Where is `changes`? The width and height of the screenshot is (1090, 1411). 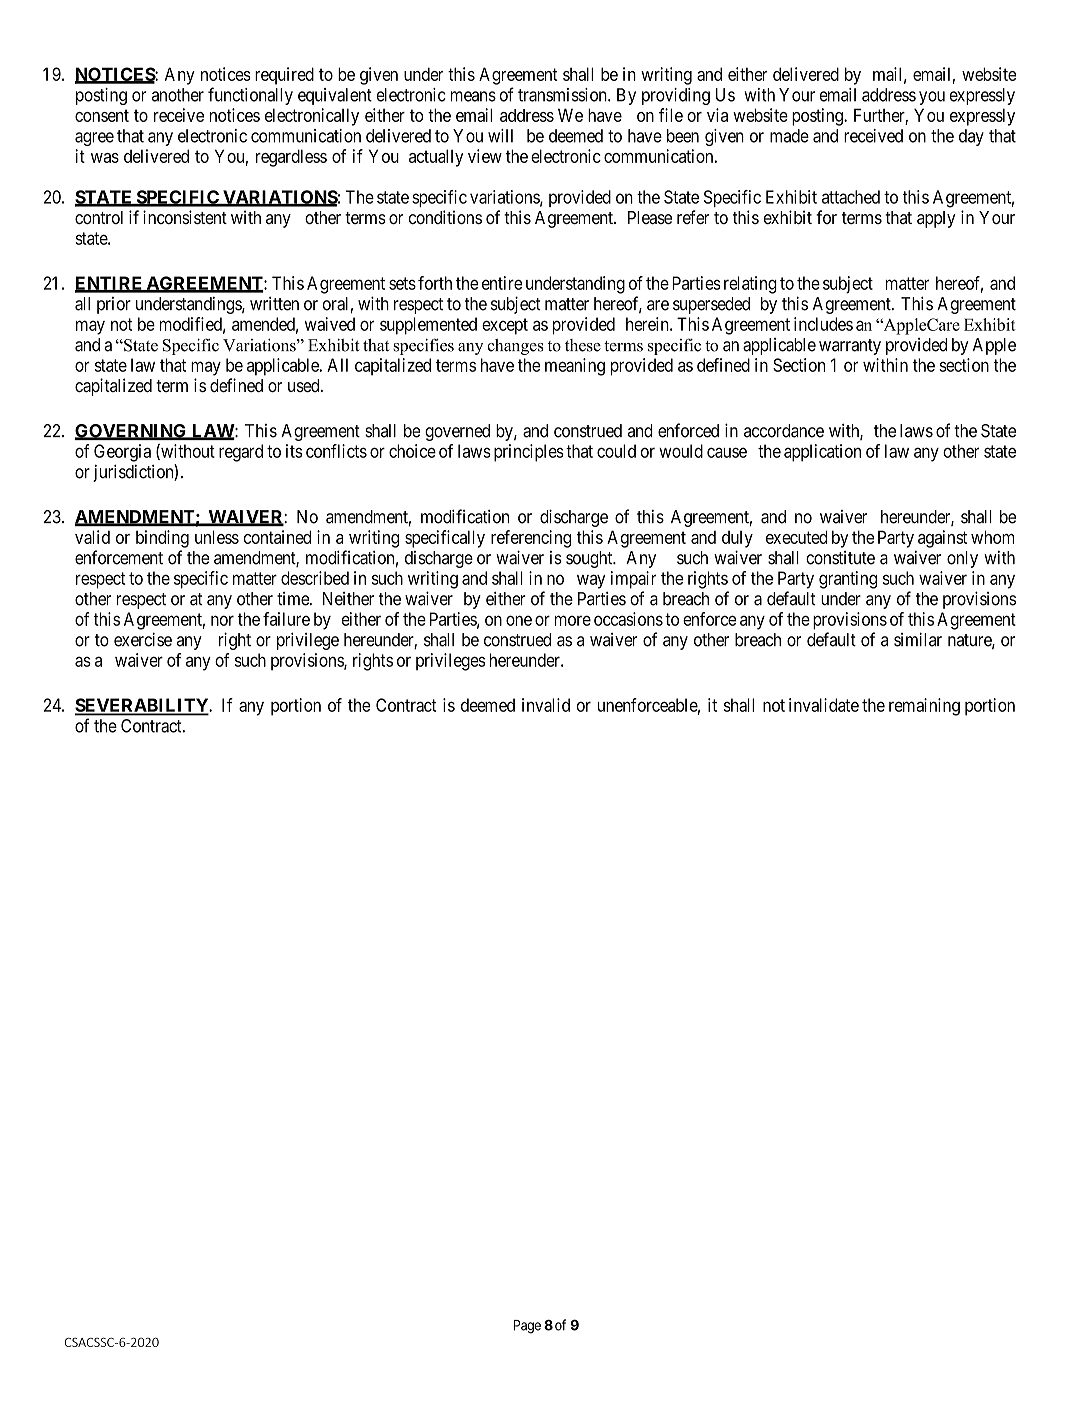 changes is located at coordinates (515, 347).
